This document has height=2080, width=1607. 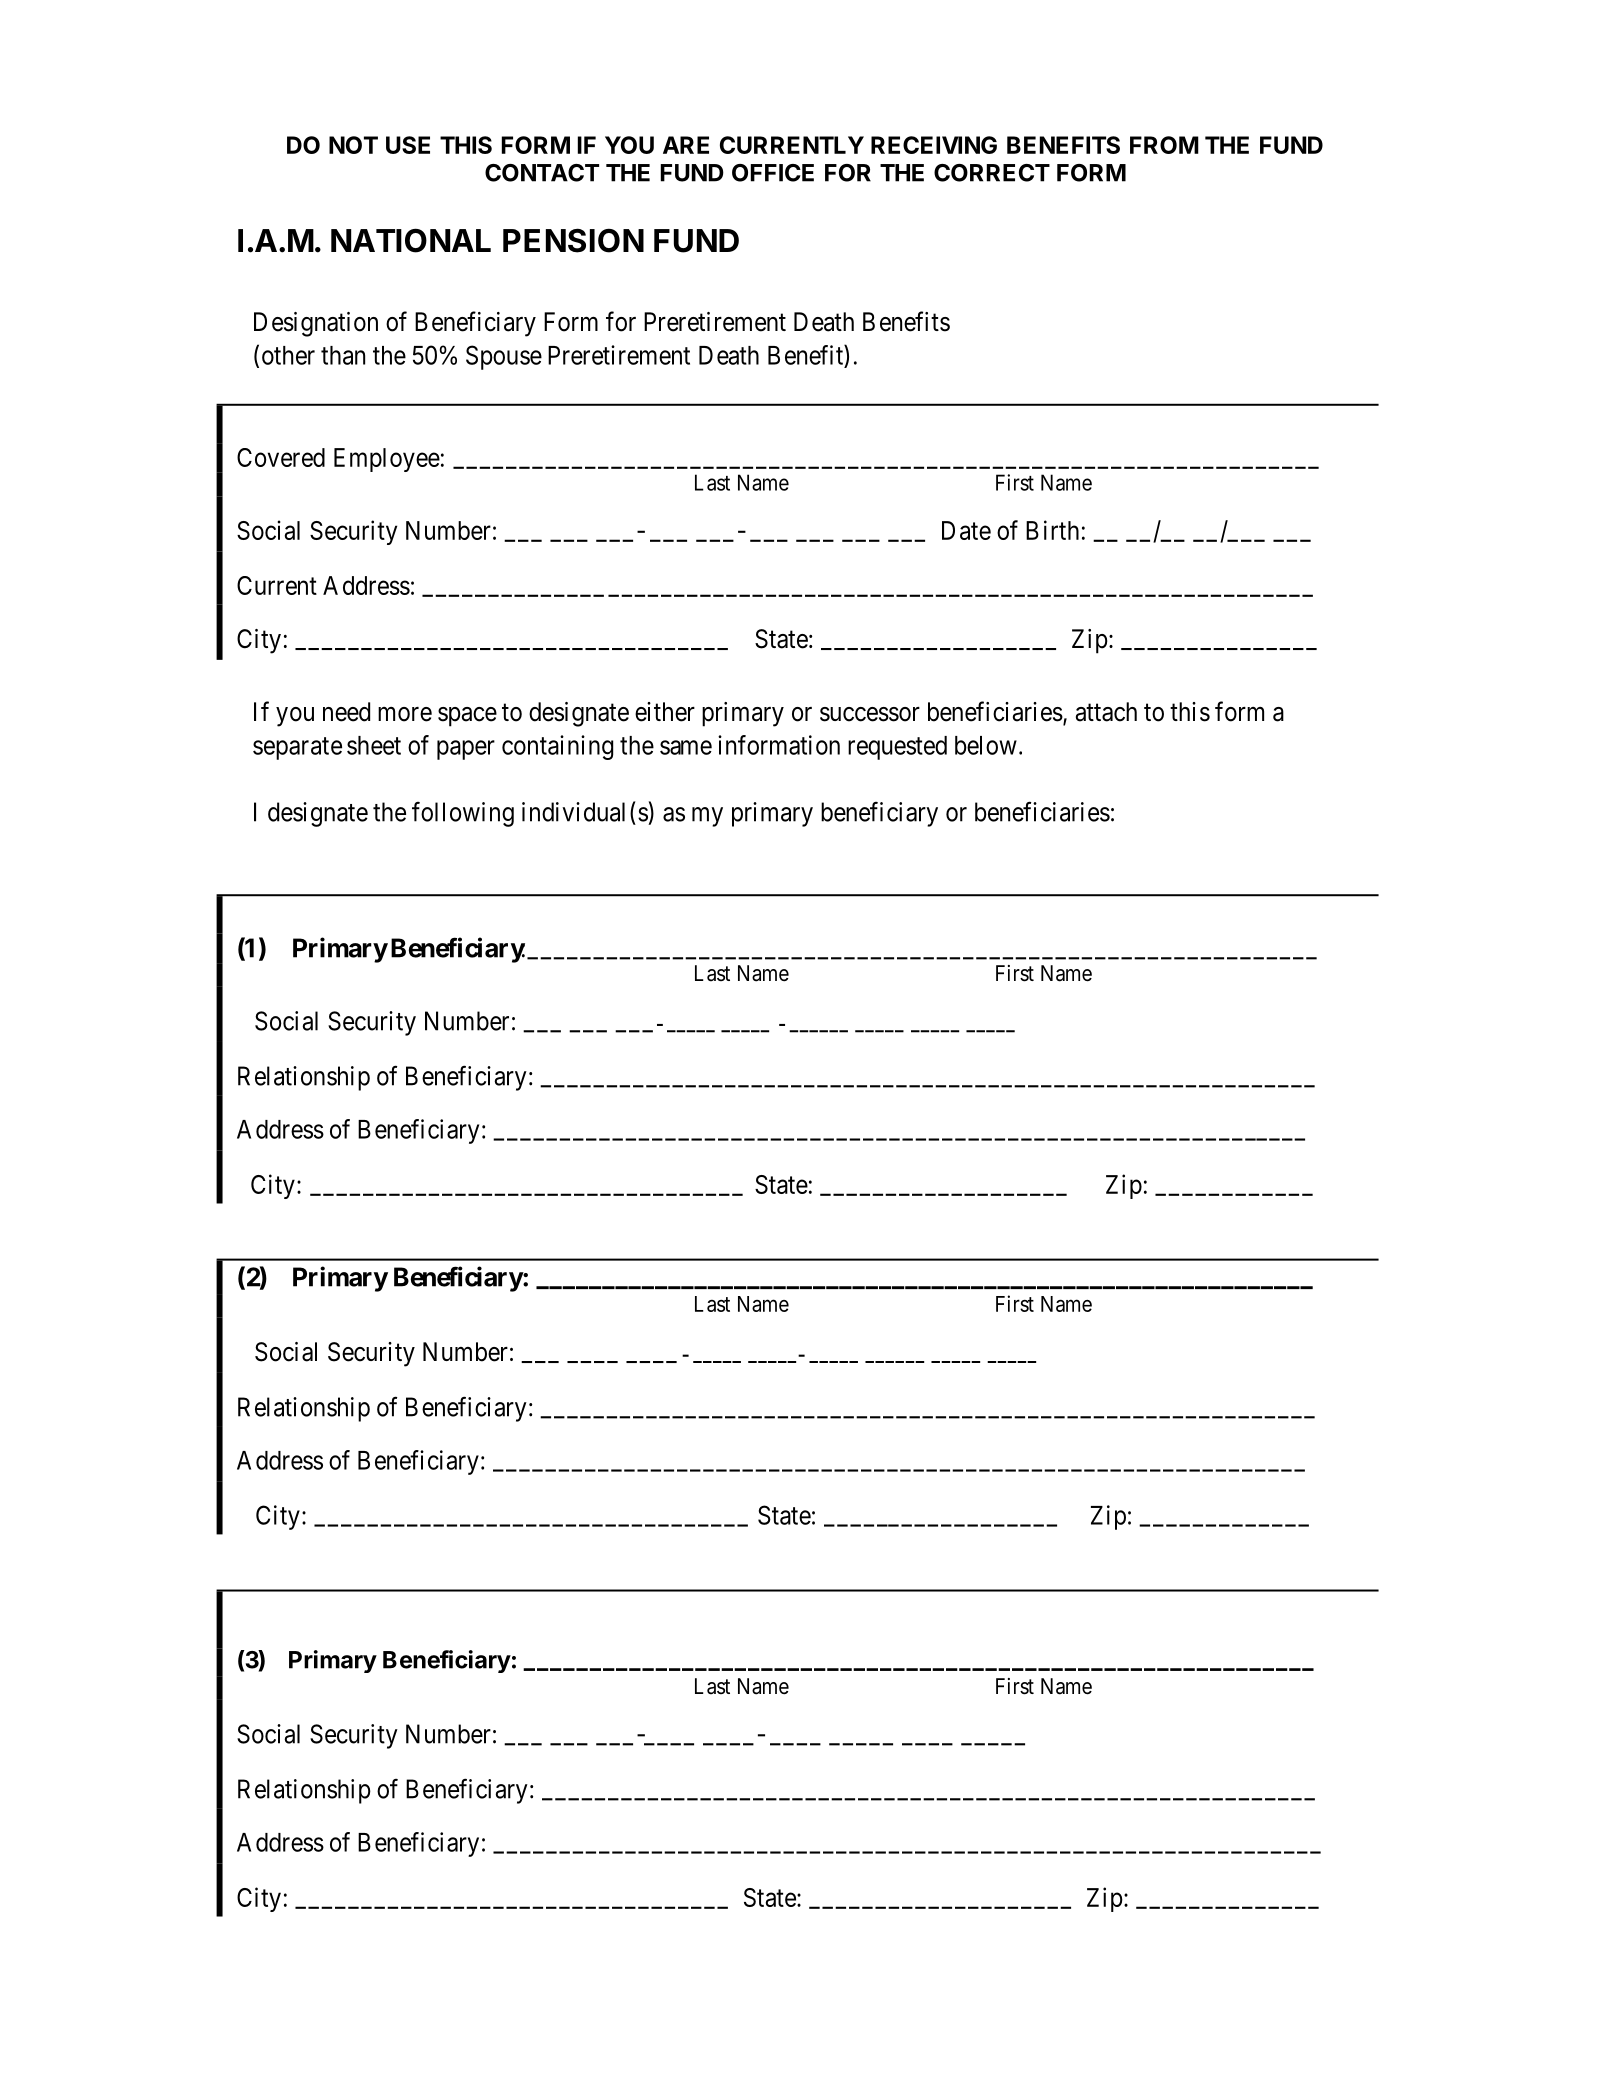 What do you see at coordinates (387, 460) in the document?
I see `Employee` at bounding box center [387, 460].
